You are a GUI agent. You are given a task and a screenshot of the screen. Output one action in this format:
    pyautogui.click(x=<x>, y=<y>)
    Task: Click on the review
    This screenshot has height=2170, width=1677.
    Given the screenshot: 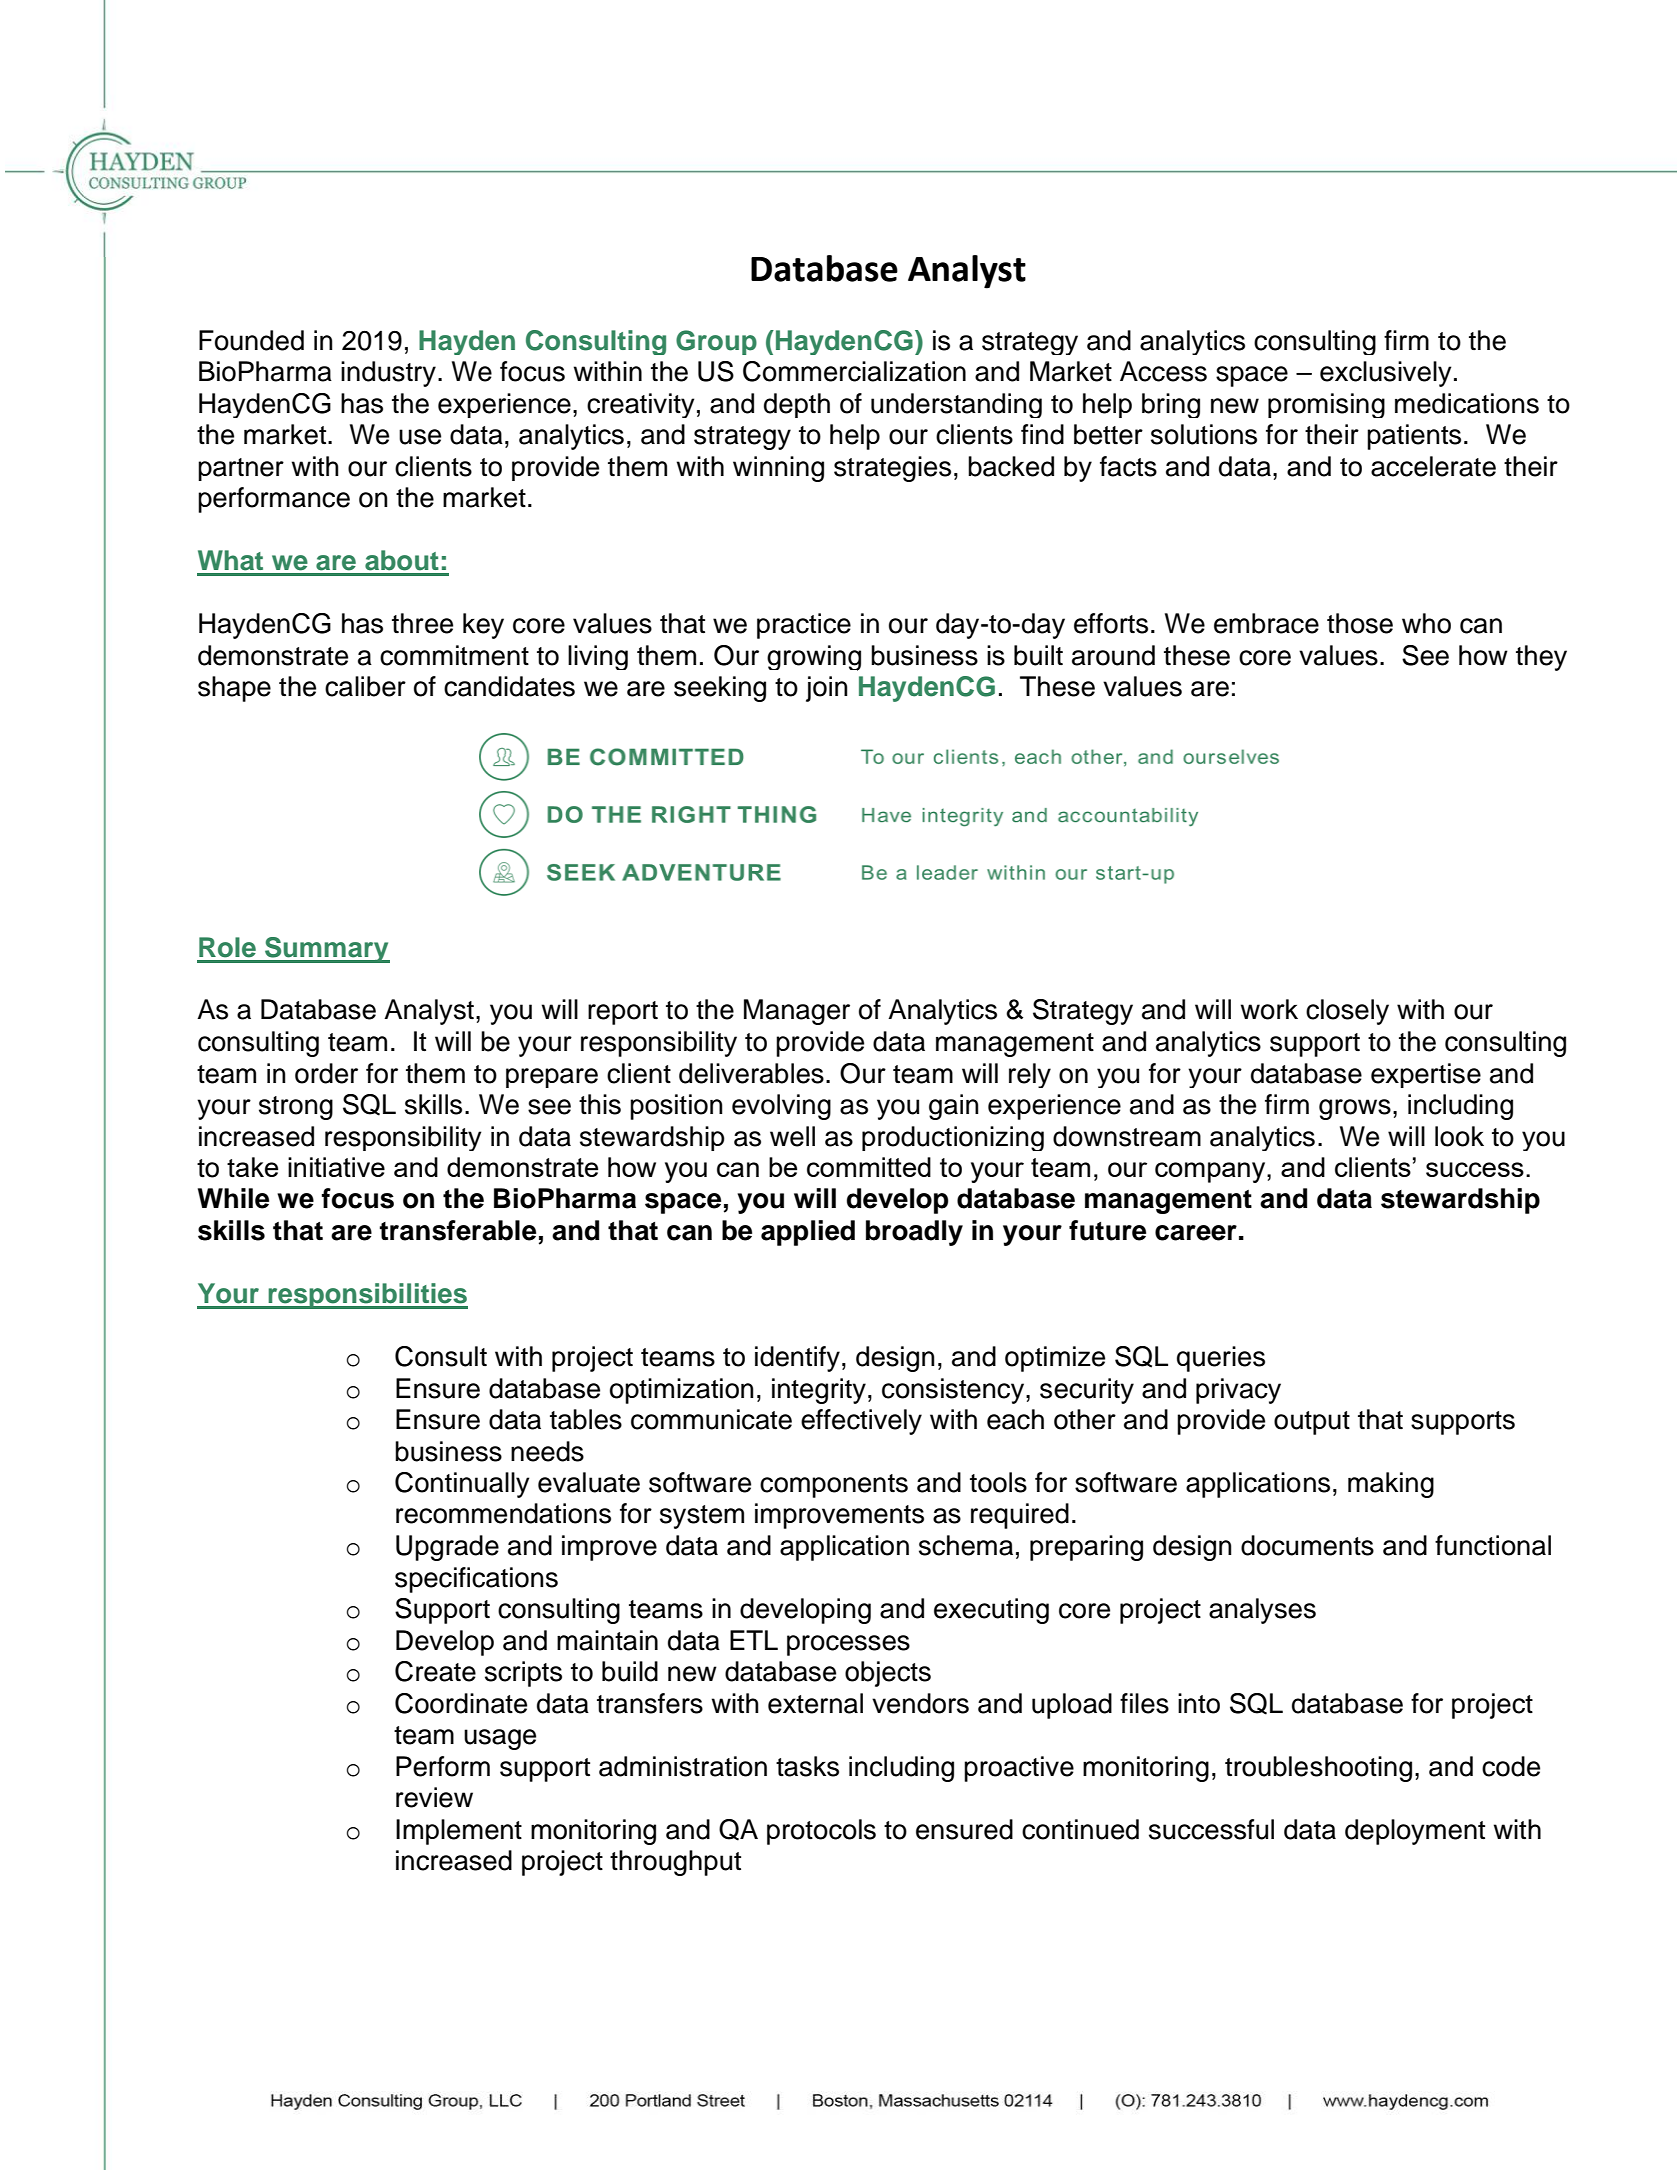 What is the action you would take?
    pyautogui.click(x=434, y=1797)
